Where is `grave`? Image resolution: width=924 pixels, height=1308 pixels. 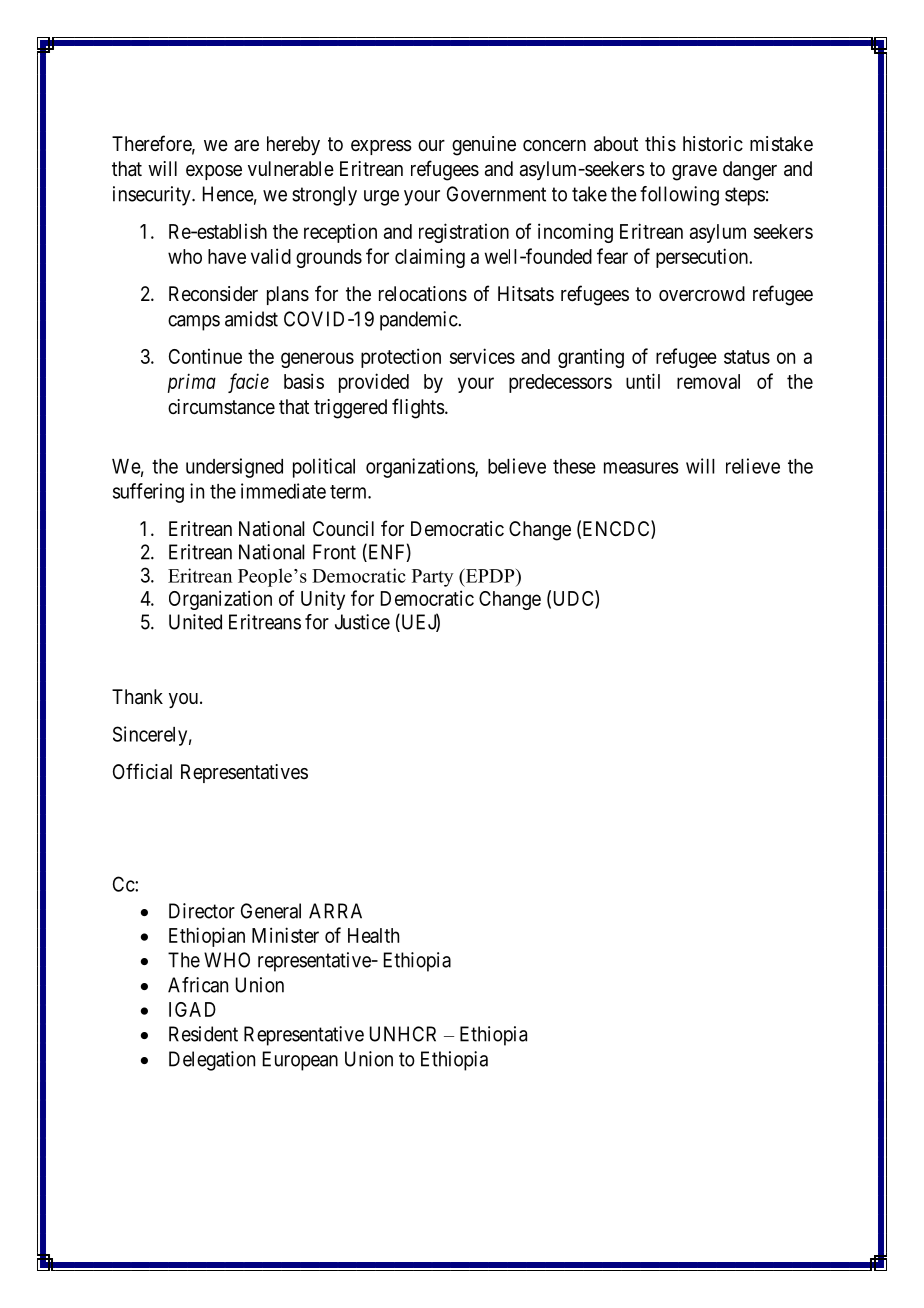 grave is located at coordinates (694, 173).
